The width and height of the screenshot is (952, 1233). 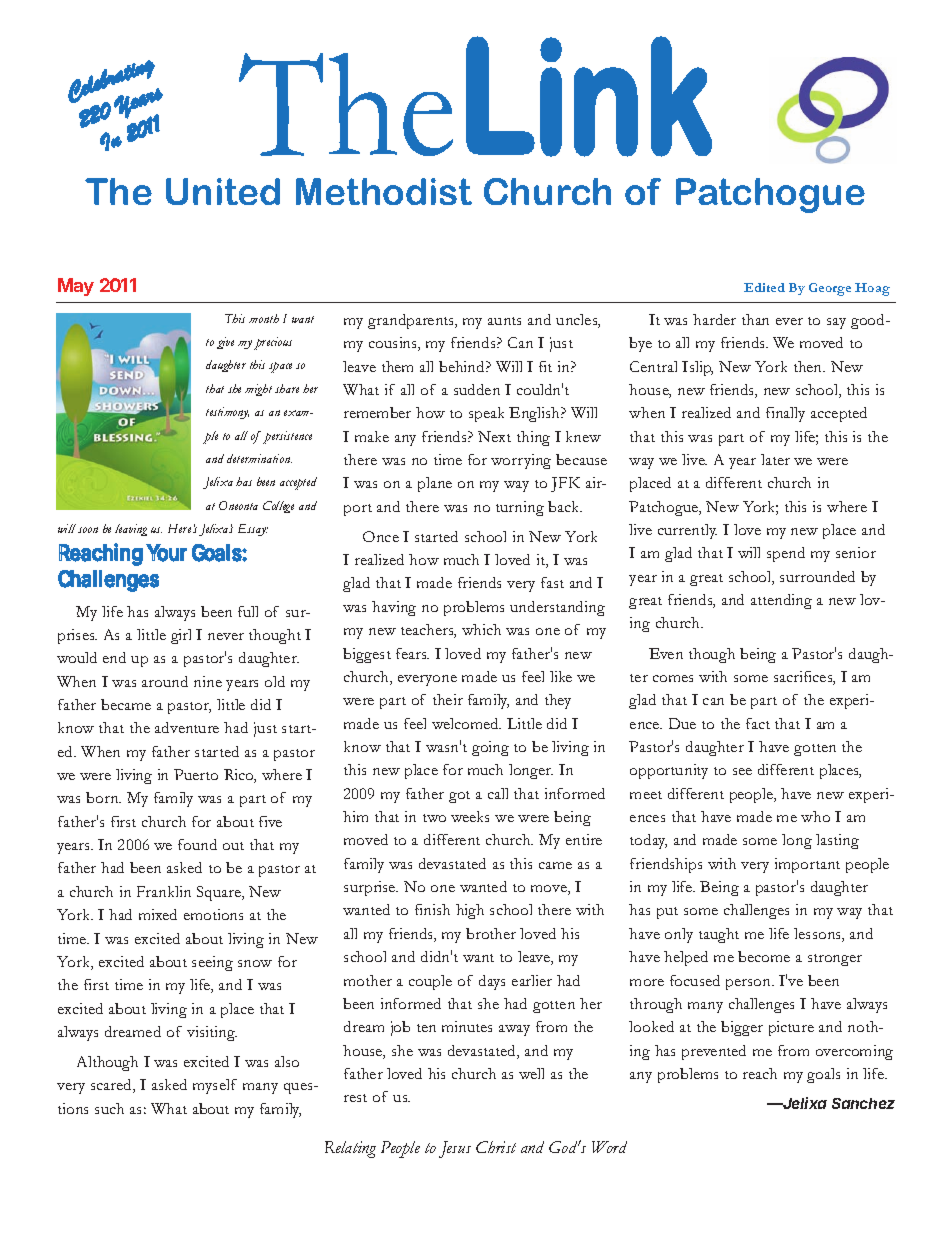 I want to click on Puerto, so click(x=196, y=774).
